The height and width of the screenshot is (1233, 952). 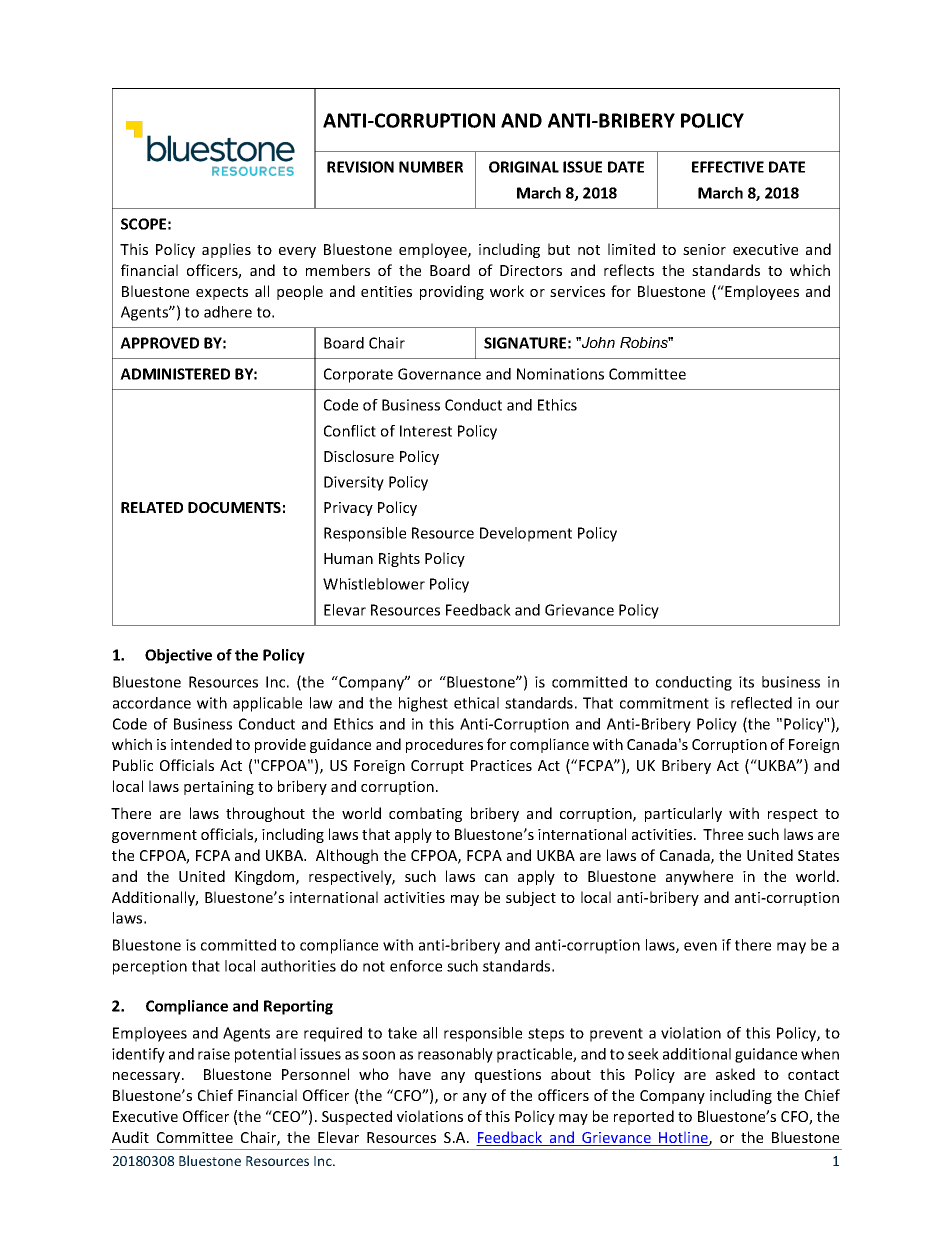 I want to click on Robins, so click(x=645, y=342).
